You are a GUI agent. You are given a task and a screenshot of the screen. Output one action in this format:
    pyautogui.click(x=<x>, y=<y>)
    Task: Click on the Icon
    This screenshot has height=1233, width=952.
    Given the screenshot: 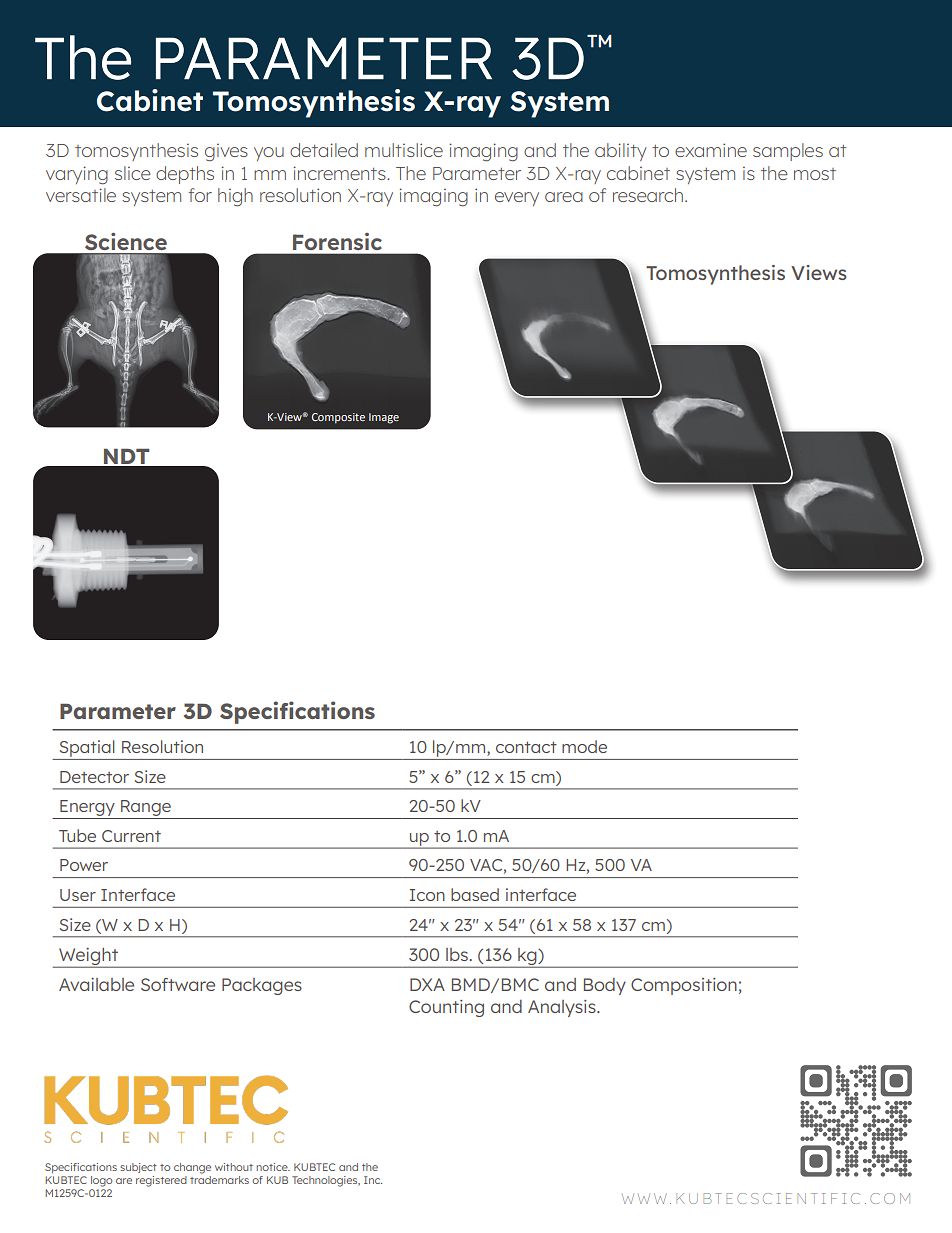 What is the action you would take?
    pyautogui.click(x=427, y=895)
